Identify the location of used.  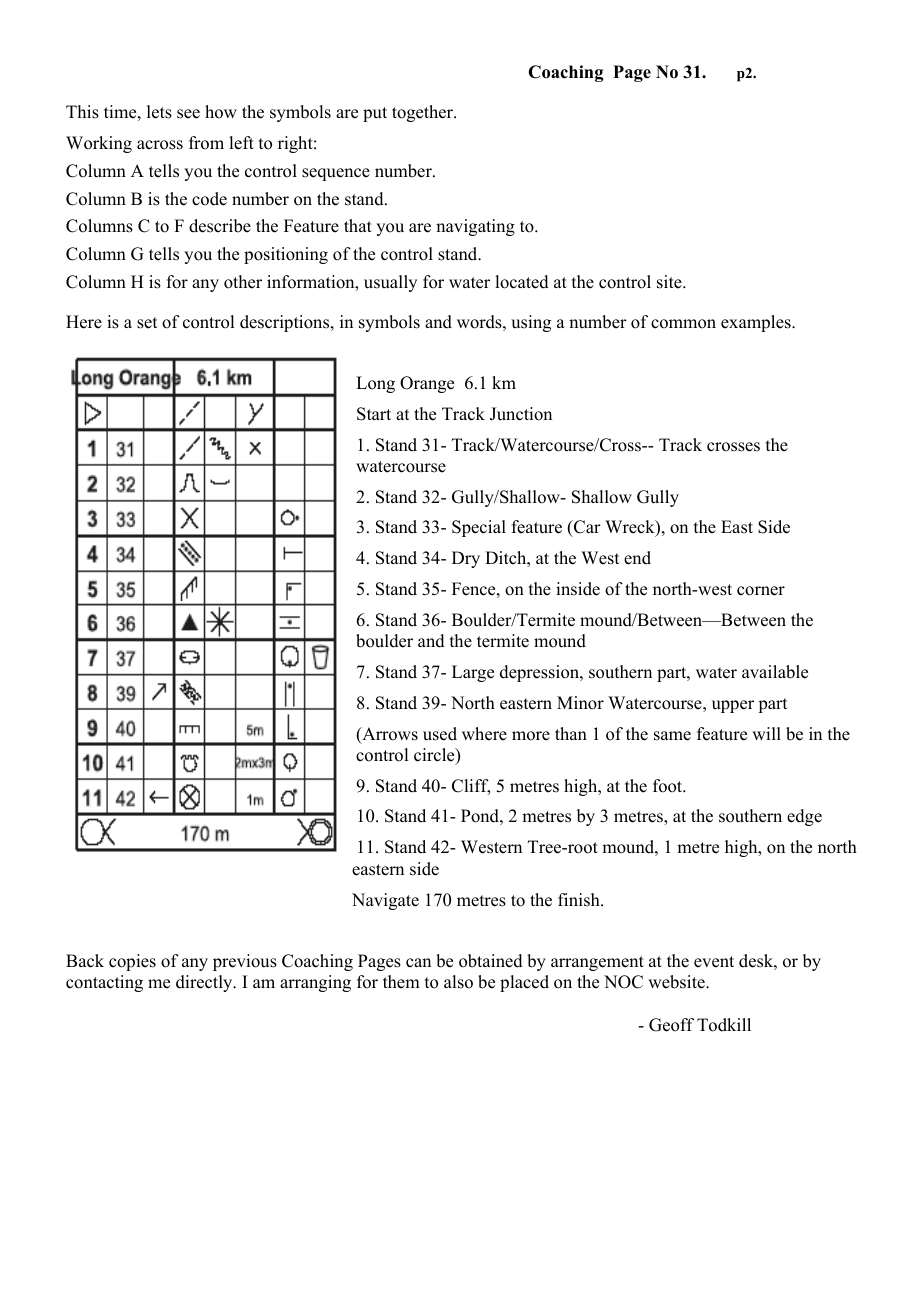
(440, 734).
